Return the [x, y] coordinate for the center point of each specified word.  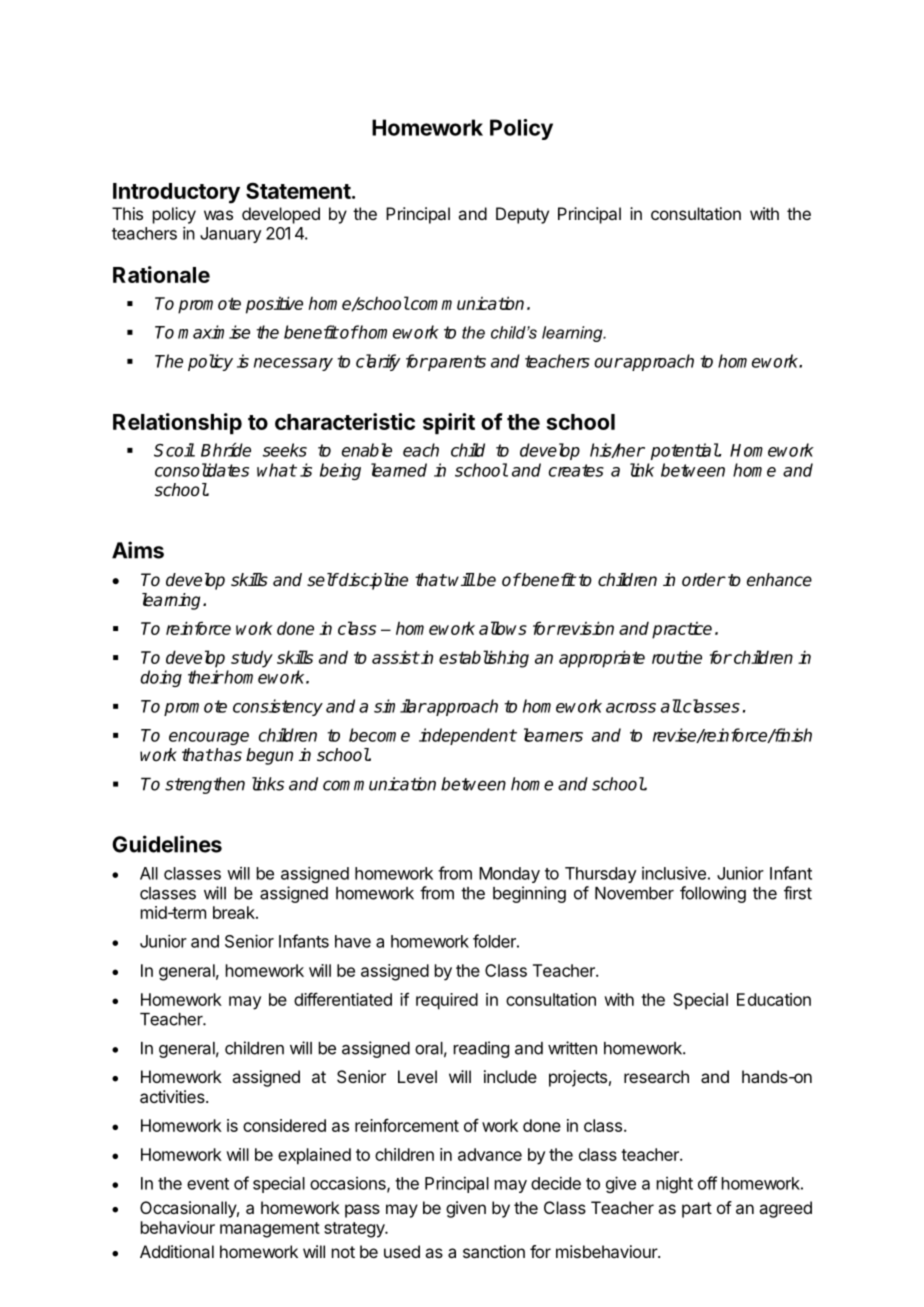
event [208, 1184]
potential [685, 451]
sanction [494, 1251]
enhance [779, 580]
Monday [509, 875]
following [713, 894]
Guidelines [167, 844]
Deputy [522, 215]
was [218, 215]
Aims [138, 550]
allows [503, 628]
